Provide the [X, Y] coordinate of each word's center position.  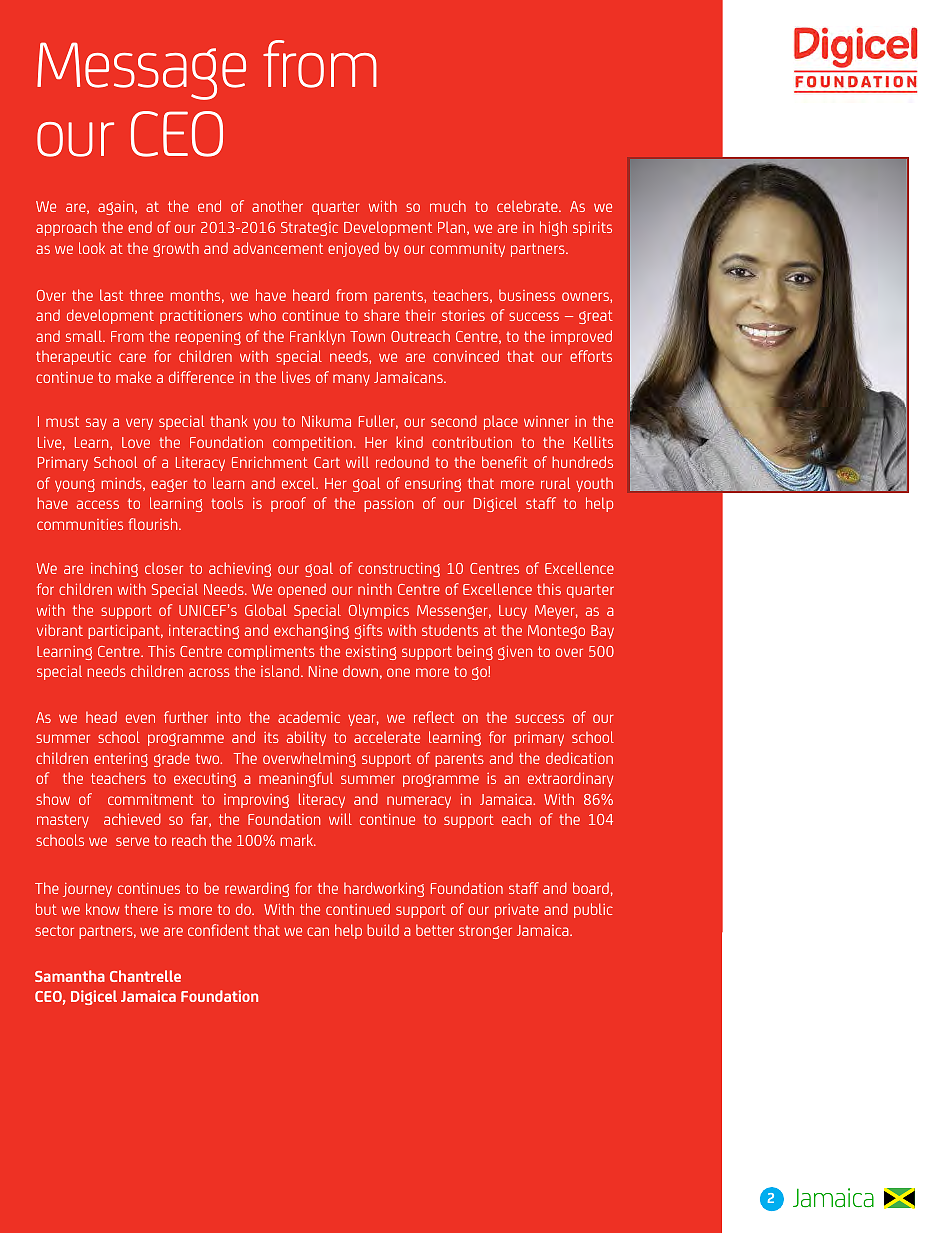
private [517, 911]
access [98, 504]
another [277, 206]
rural [555, 483]
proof [288, 504]
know [103, 909]
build [383, 930]
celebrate [528, 206]
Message [141, 71]
